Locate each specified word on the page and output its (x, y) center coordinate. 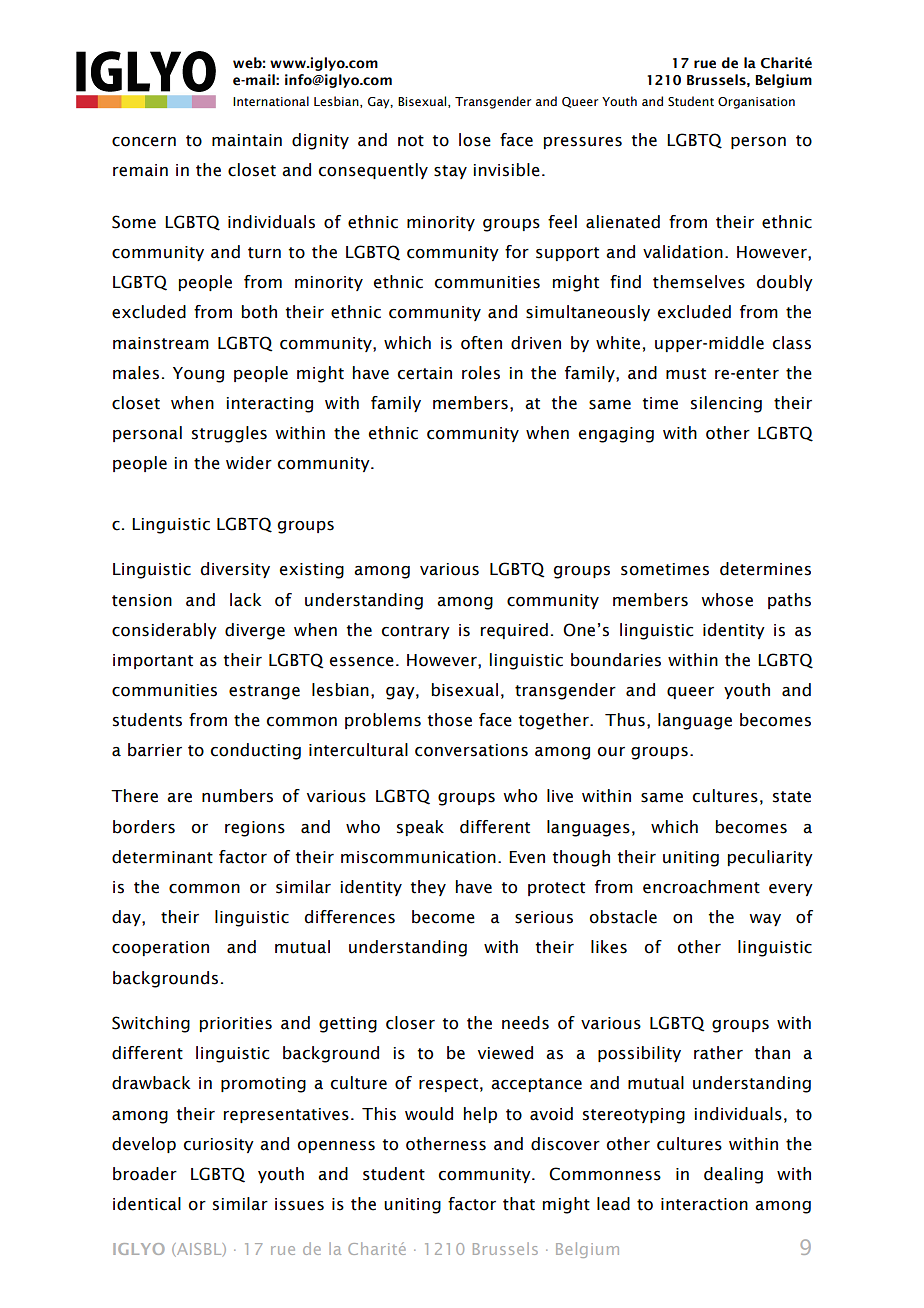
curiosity (218, 1145)
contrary (415, 632)
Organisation (756, 103)
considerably (164, 631)
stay (450, 172)
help (480, 1115)
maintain (247, 140)
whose (727, 600)
